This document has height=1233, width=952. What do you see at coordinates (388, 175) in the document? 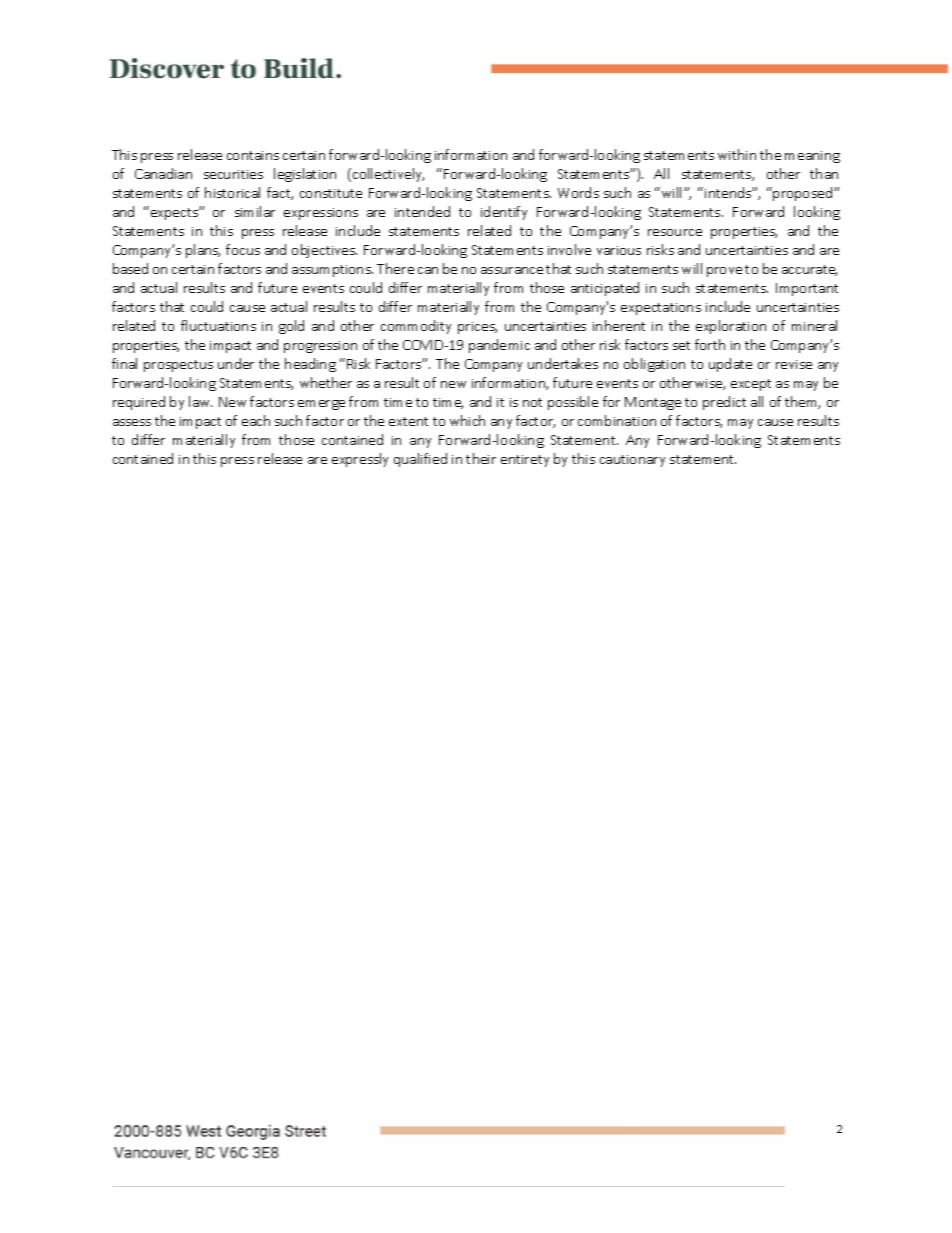
I see `collectively` at bounding box center [388, 175].
